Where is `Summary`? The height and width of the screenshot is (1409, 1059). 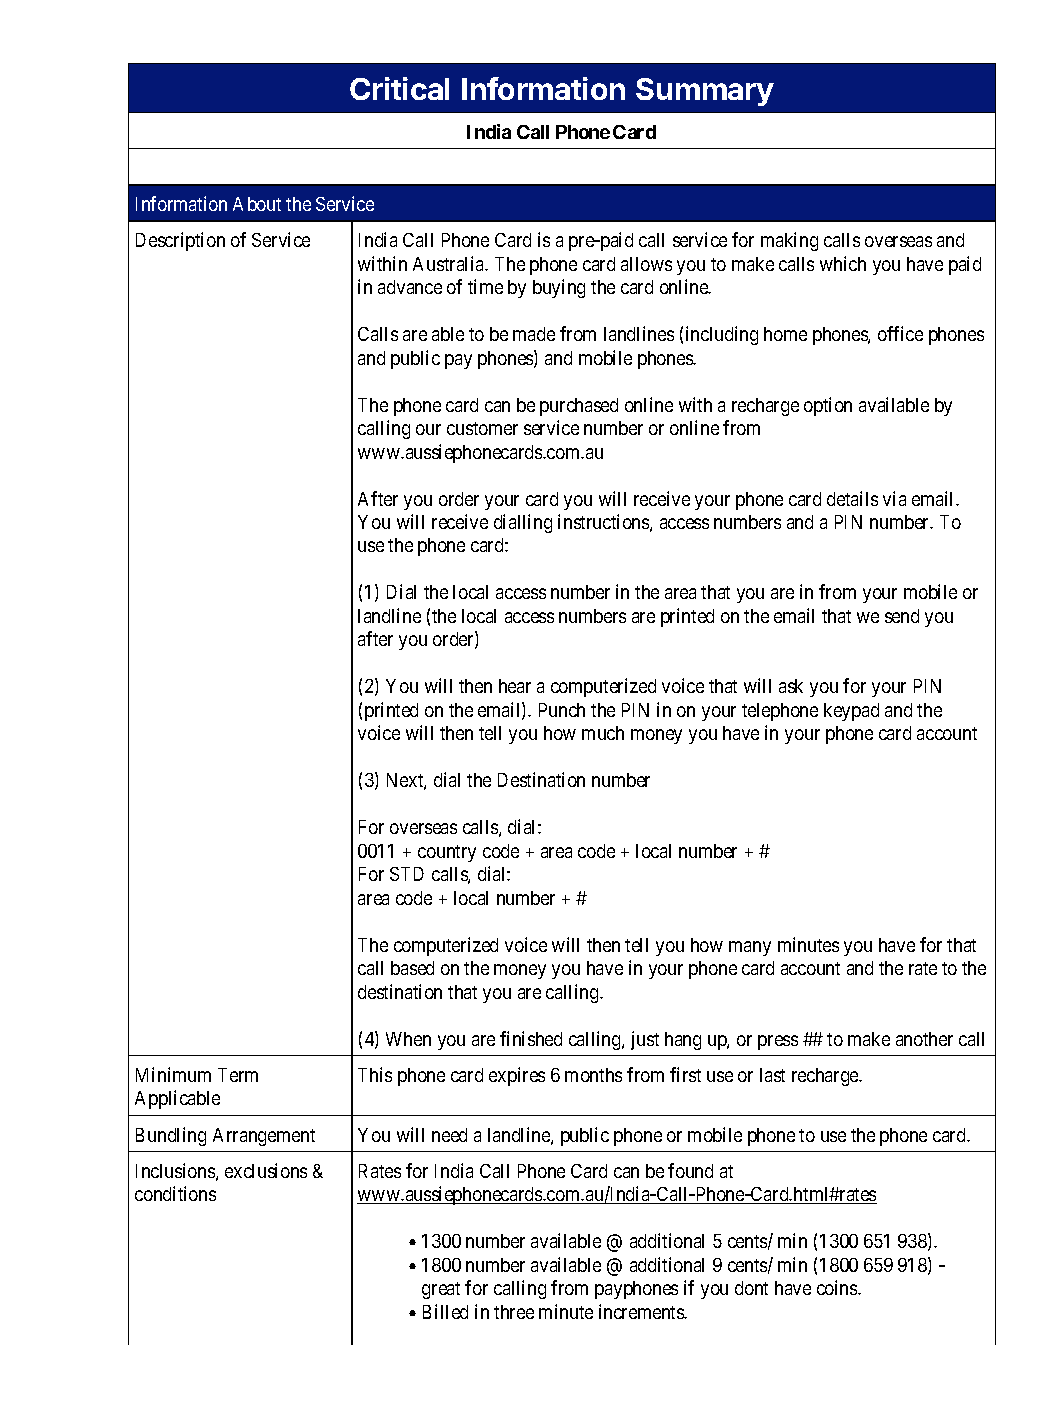 Summary is located at coordinates (705, 92).
